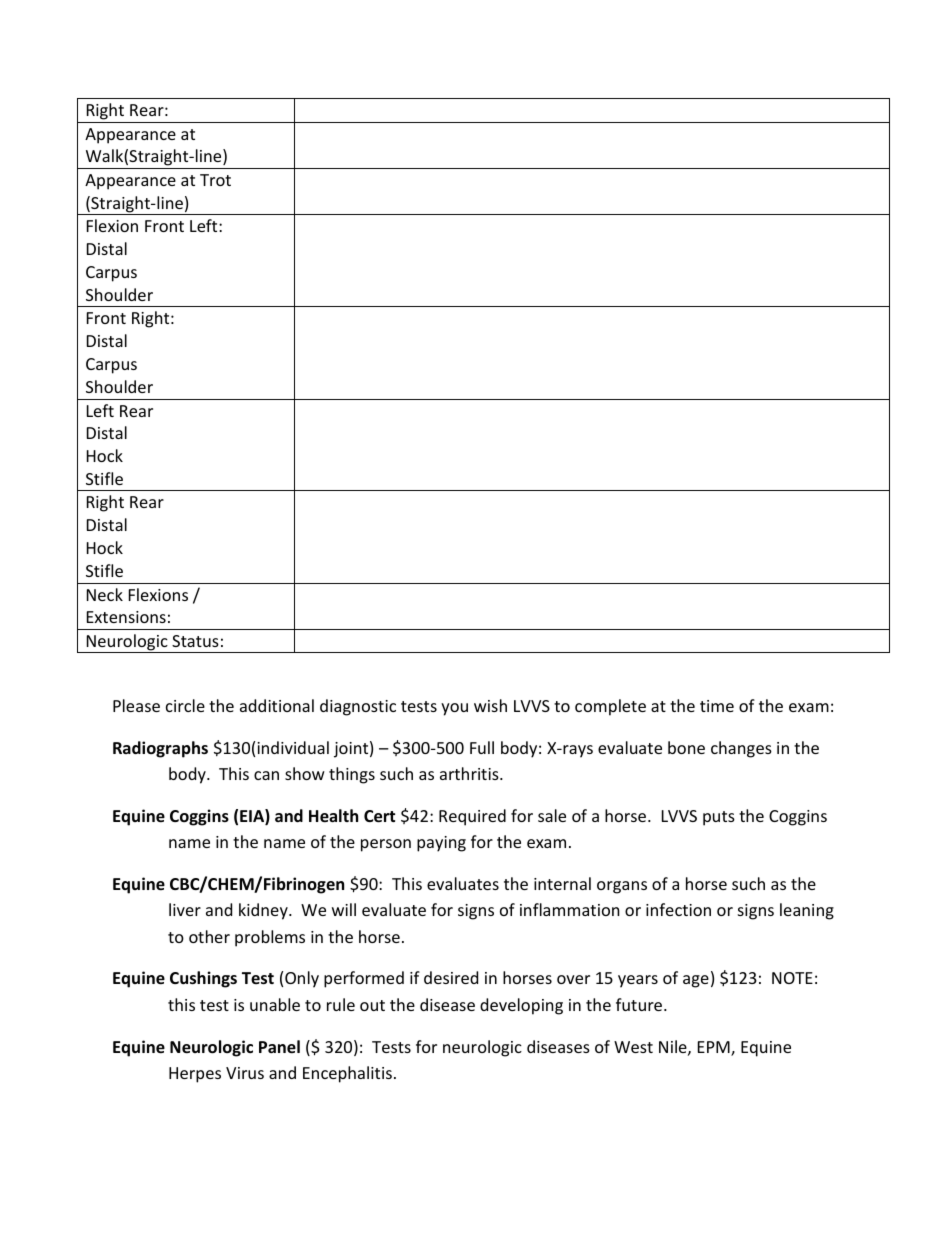 The width and height of the screenshot is (952, 1233). Describe the element at coordinates (185, 705) in the screenshot. I see `circle` at that location.
